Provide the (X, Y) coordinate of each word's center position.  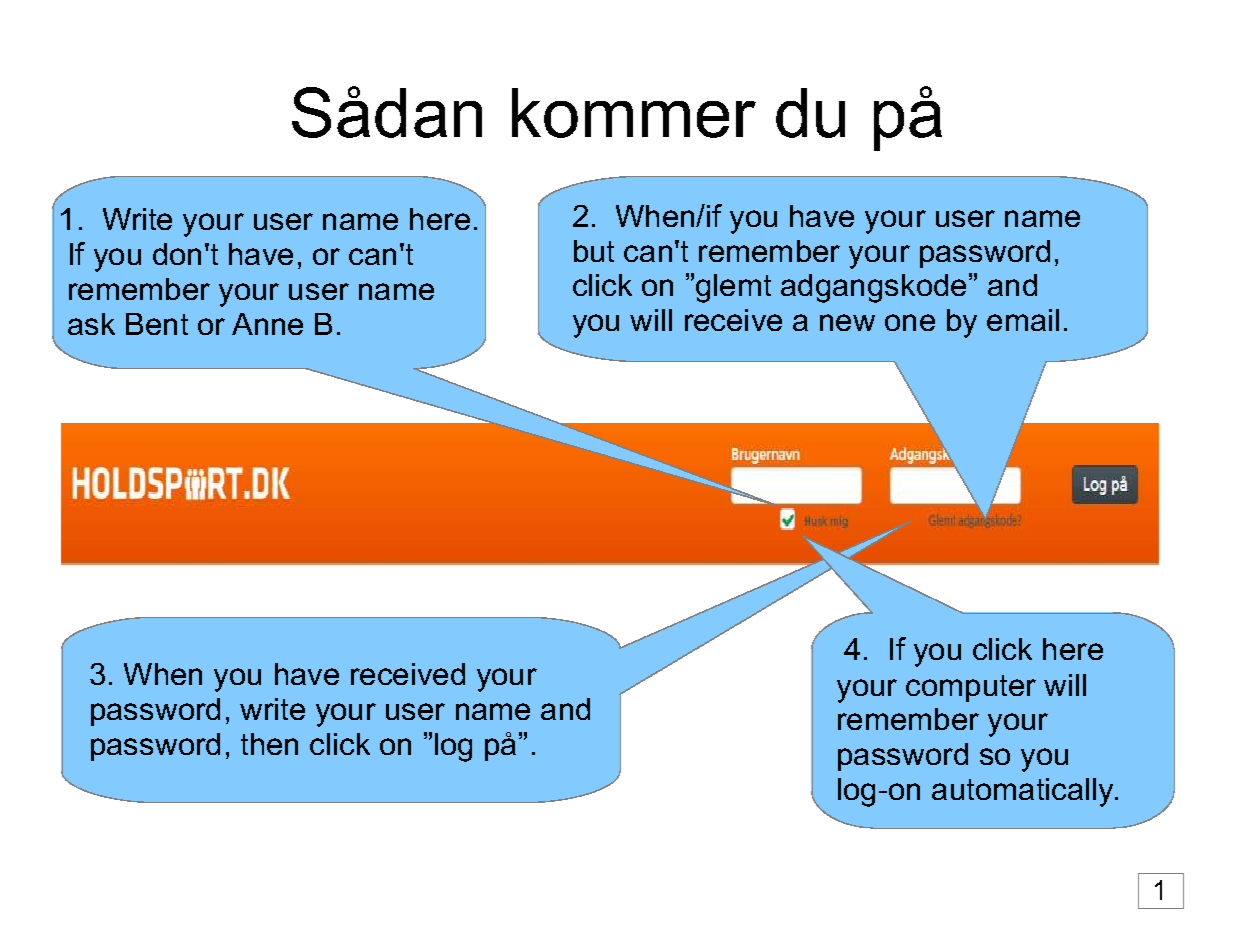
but (594, 251)
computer (971, 688)
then (269, 744)
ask (91, 324)
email (1023, 320)
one (910, 322)
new (847, 322)
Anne (267, 324)
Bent (157, 324)
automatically (1024, 792)
